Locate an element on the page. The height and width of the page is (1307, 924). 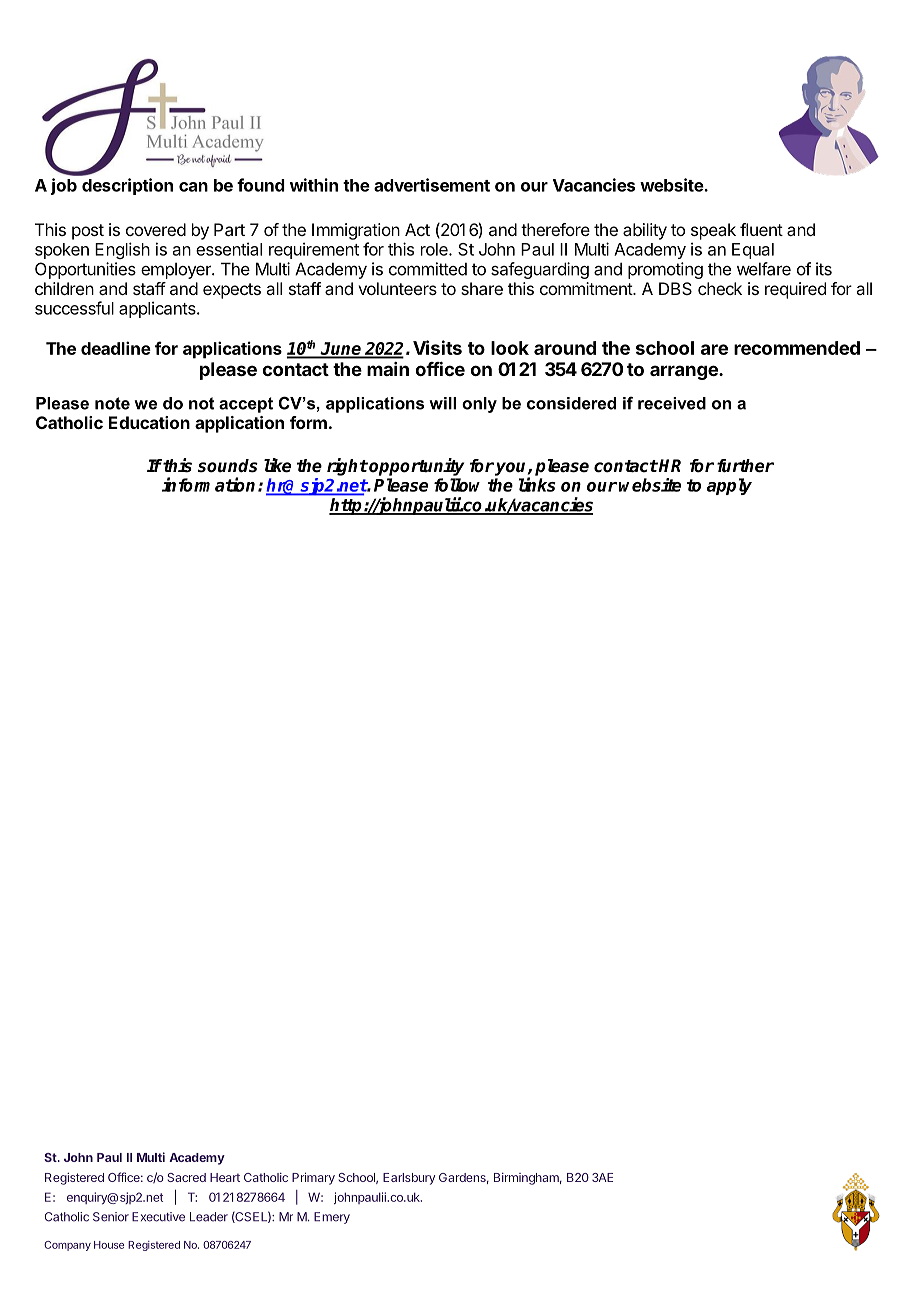
Sacred is located at coordinates (186, 1177).
